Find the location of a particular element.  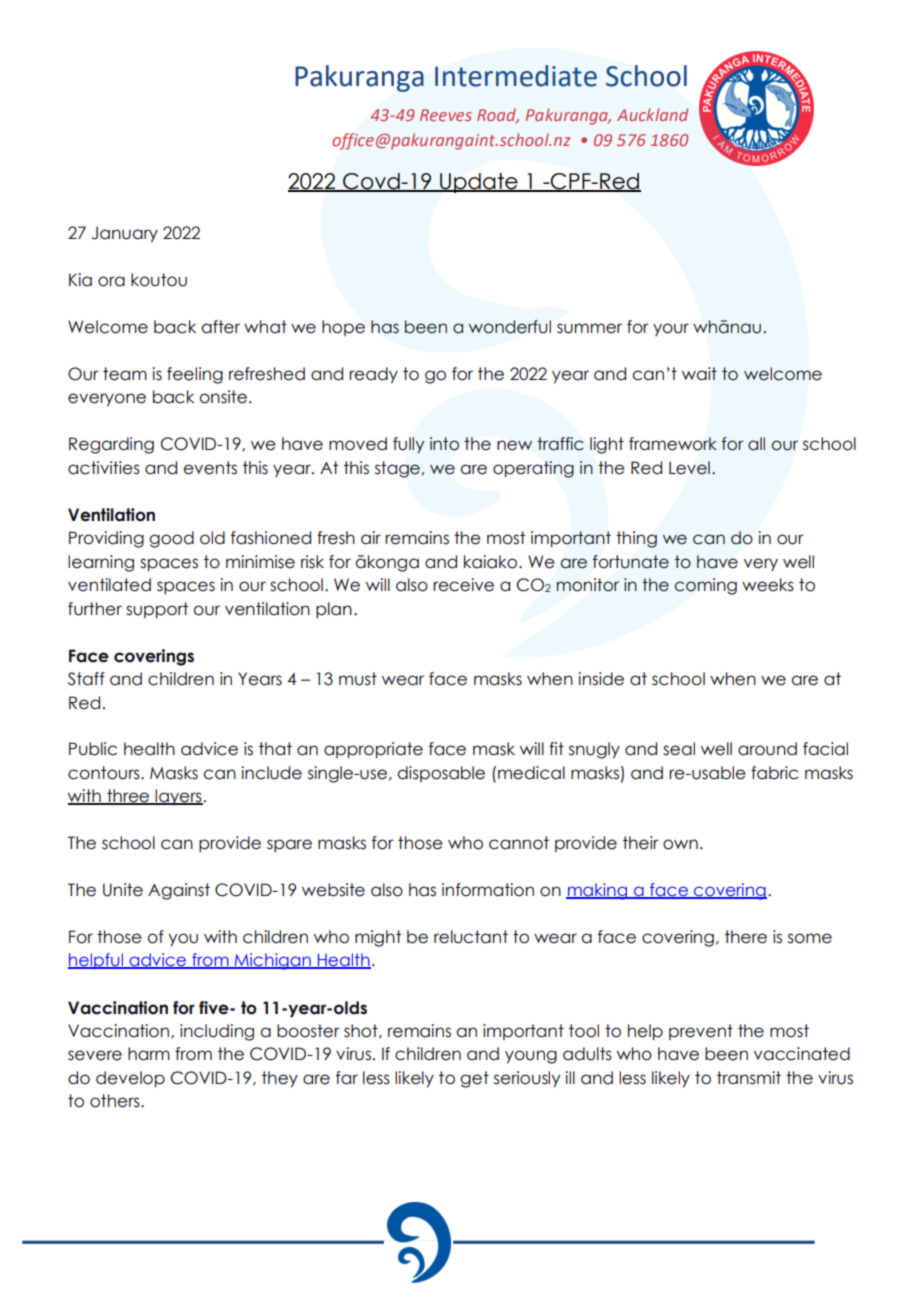

wonderful is located at coordinates (510, 327).
